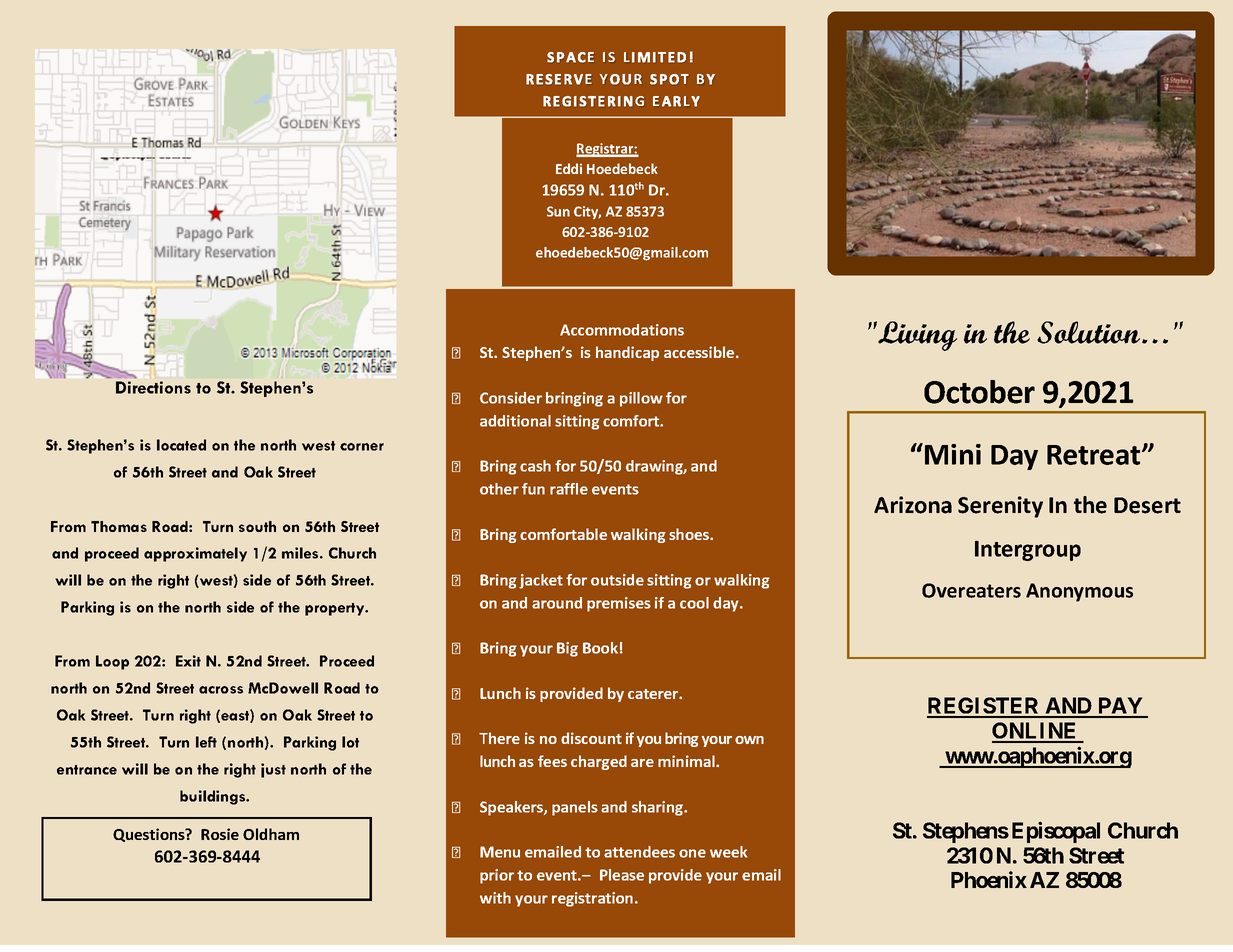  Describe the element at coordinates (1056, 832) in the page. I see `Episcopal` at that location.
